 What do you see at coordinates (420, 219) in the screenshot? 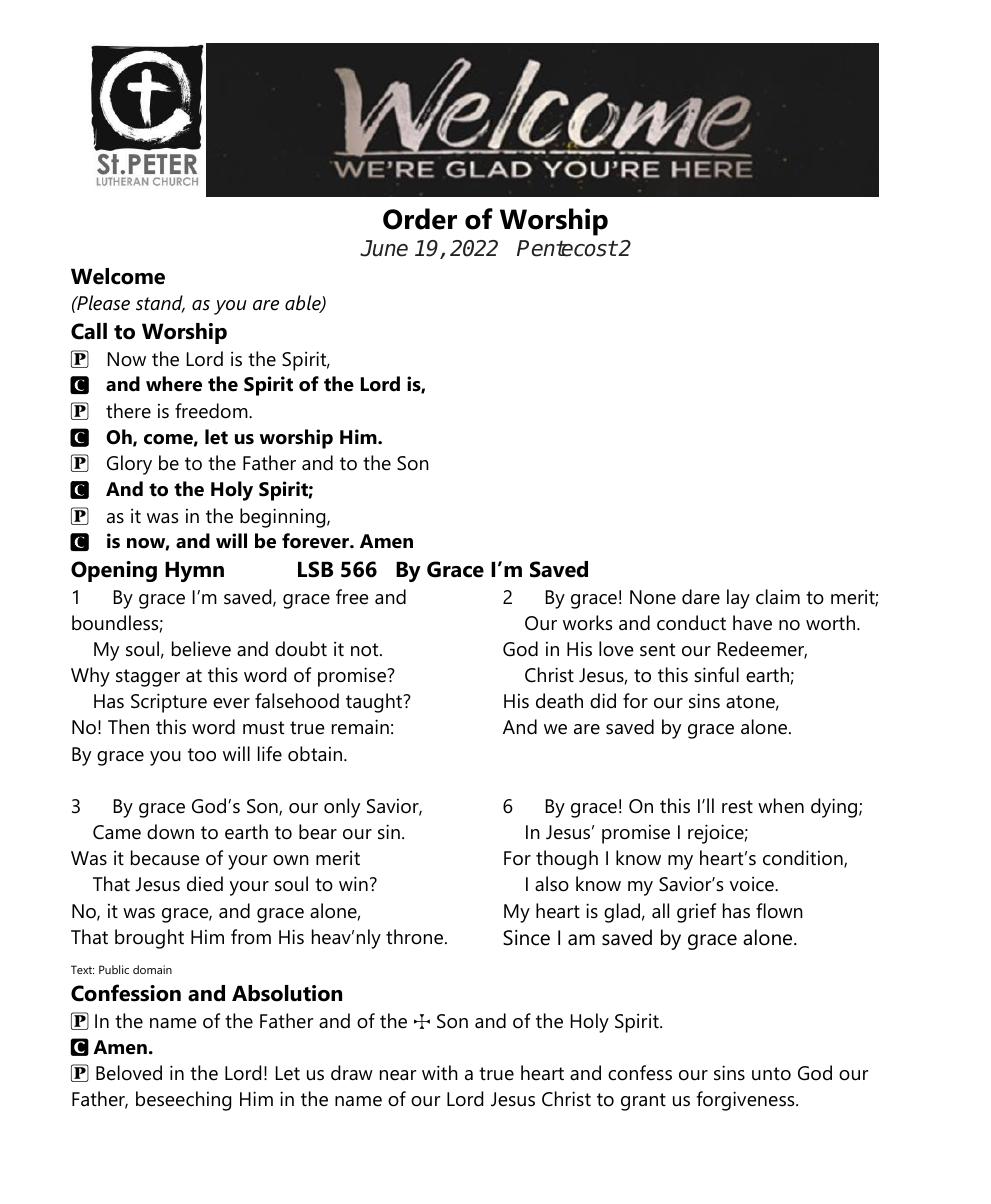
I see `Order` at bounding box center [420, 219].
